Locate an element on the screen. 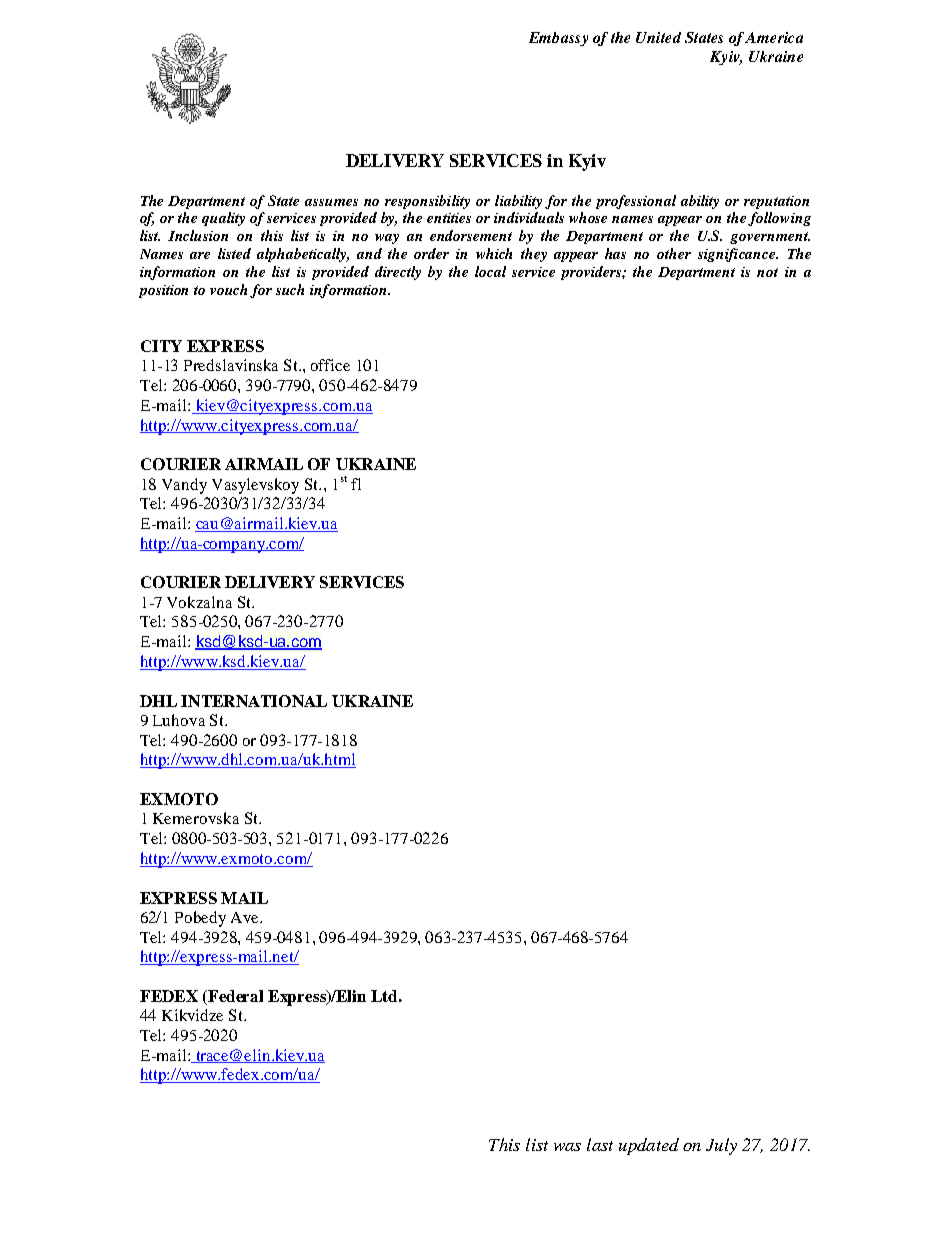 The height and width of the screenshot is (1233, 952). was is located at coordinates (567, 1147).
